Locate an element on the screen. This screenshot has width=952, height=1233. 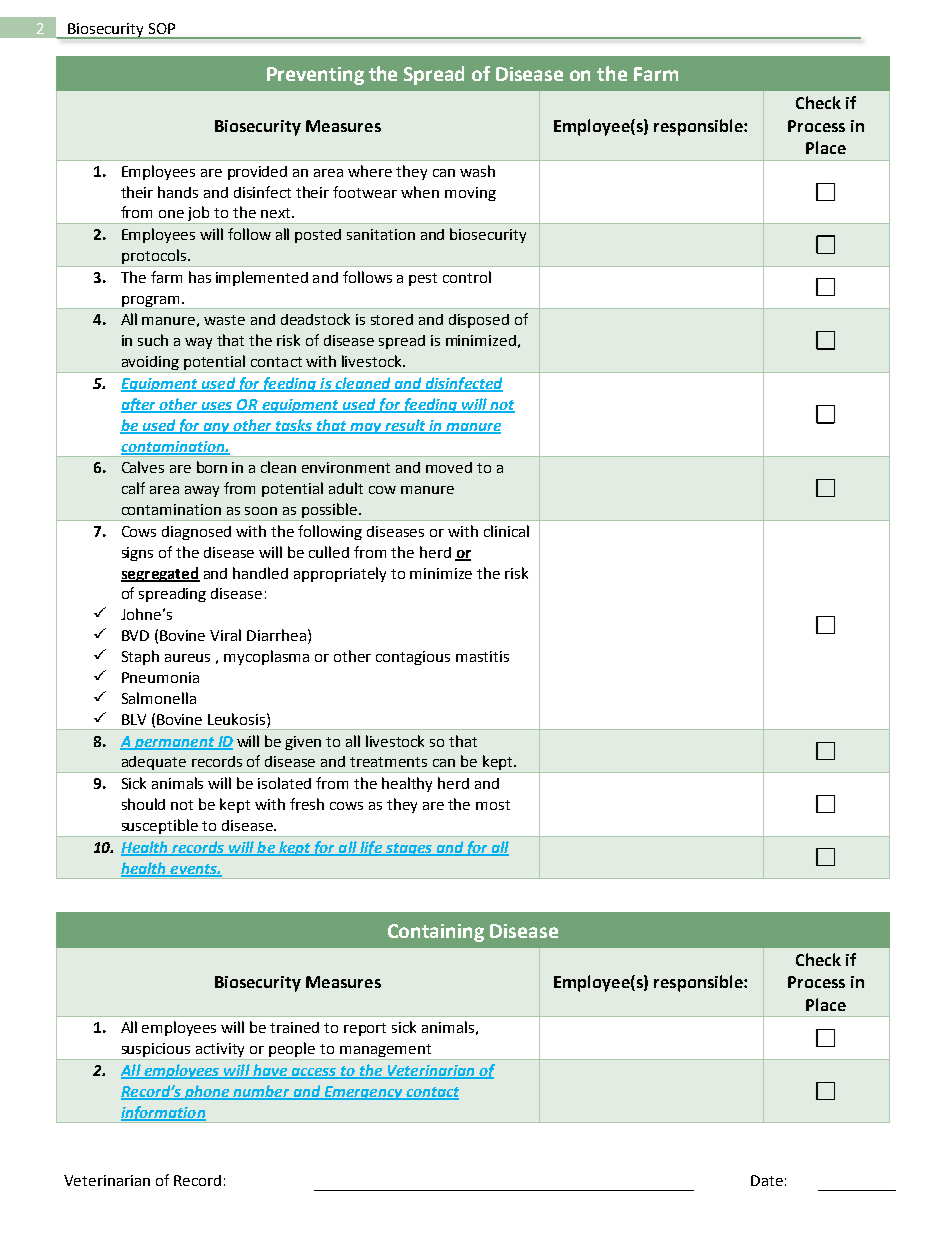
moving is located at coordinates (470, 194).
